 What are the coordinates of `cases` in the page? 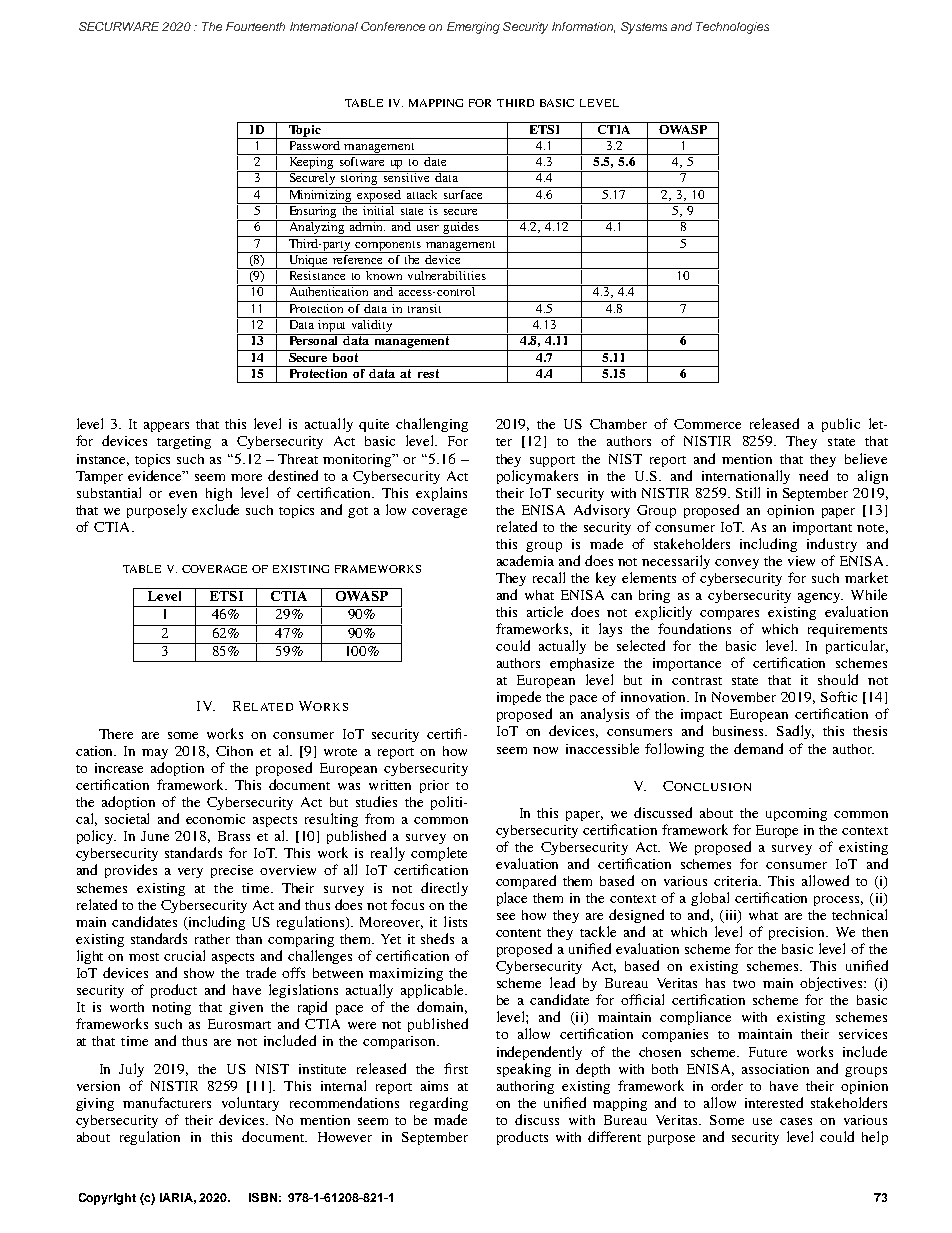 It's located at (796, 1121).
